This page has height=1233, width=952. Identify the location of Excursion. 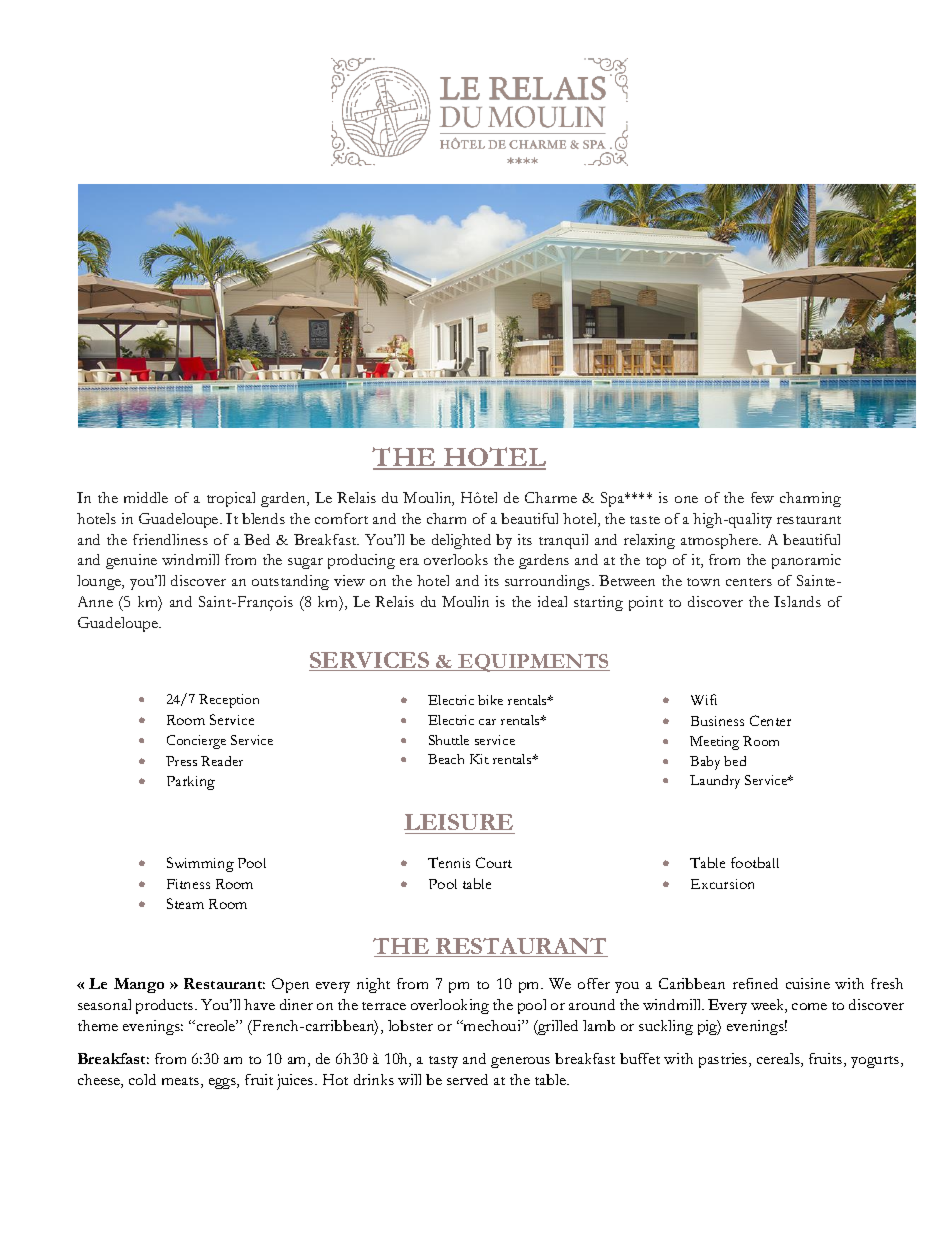
(722, 884).
